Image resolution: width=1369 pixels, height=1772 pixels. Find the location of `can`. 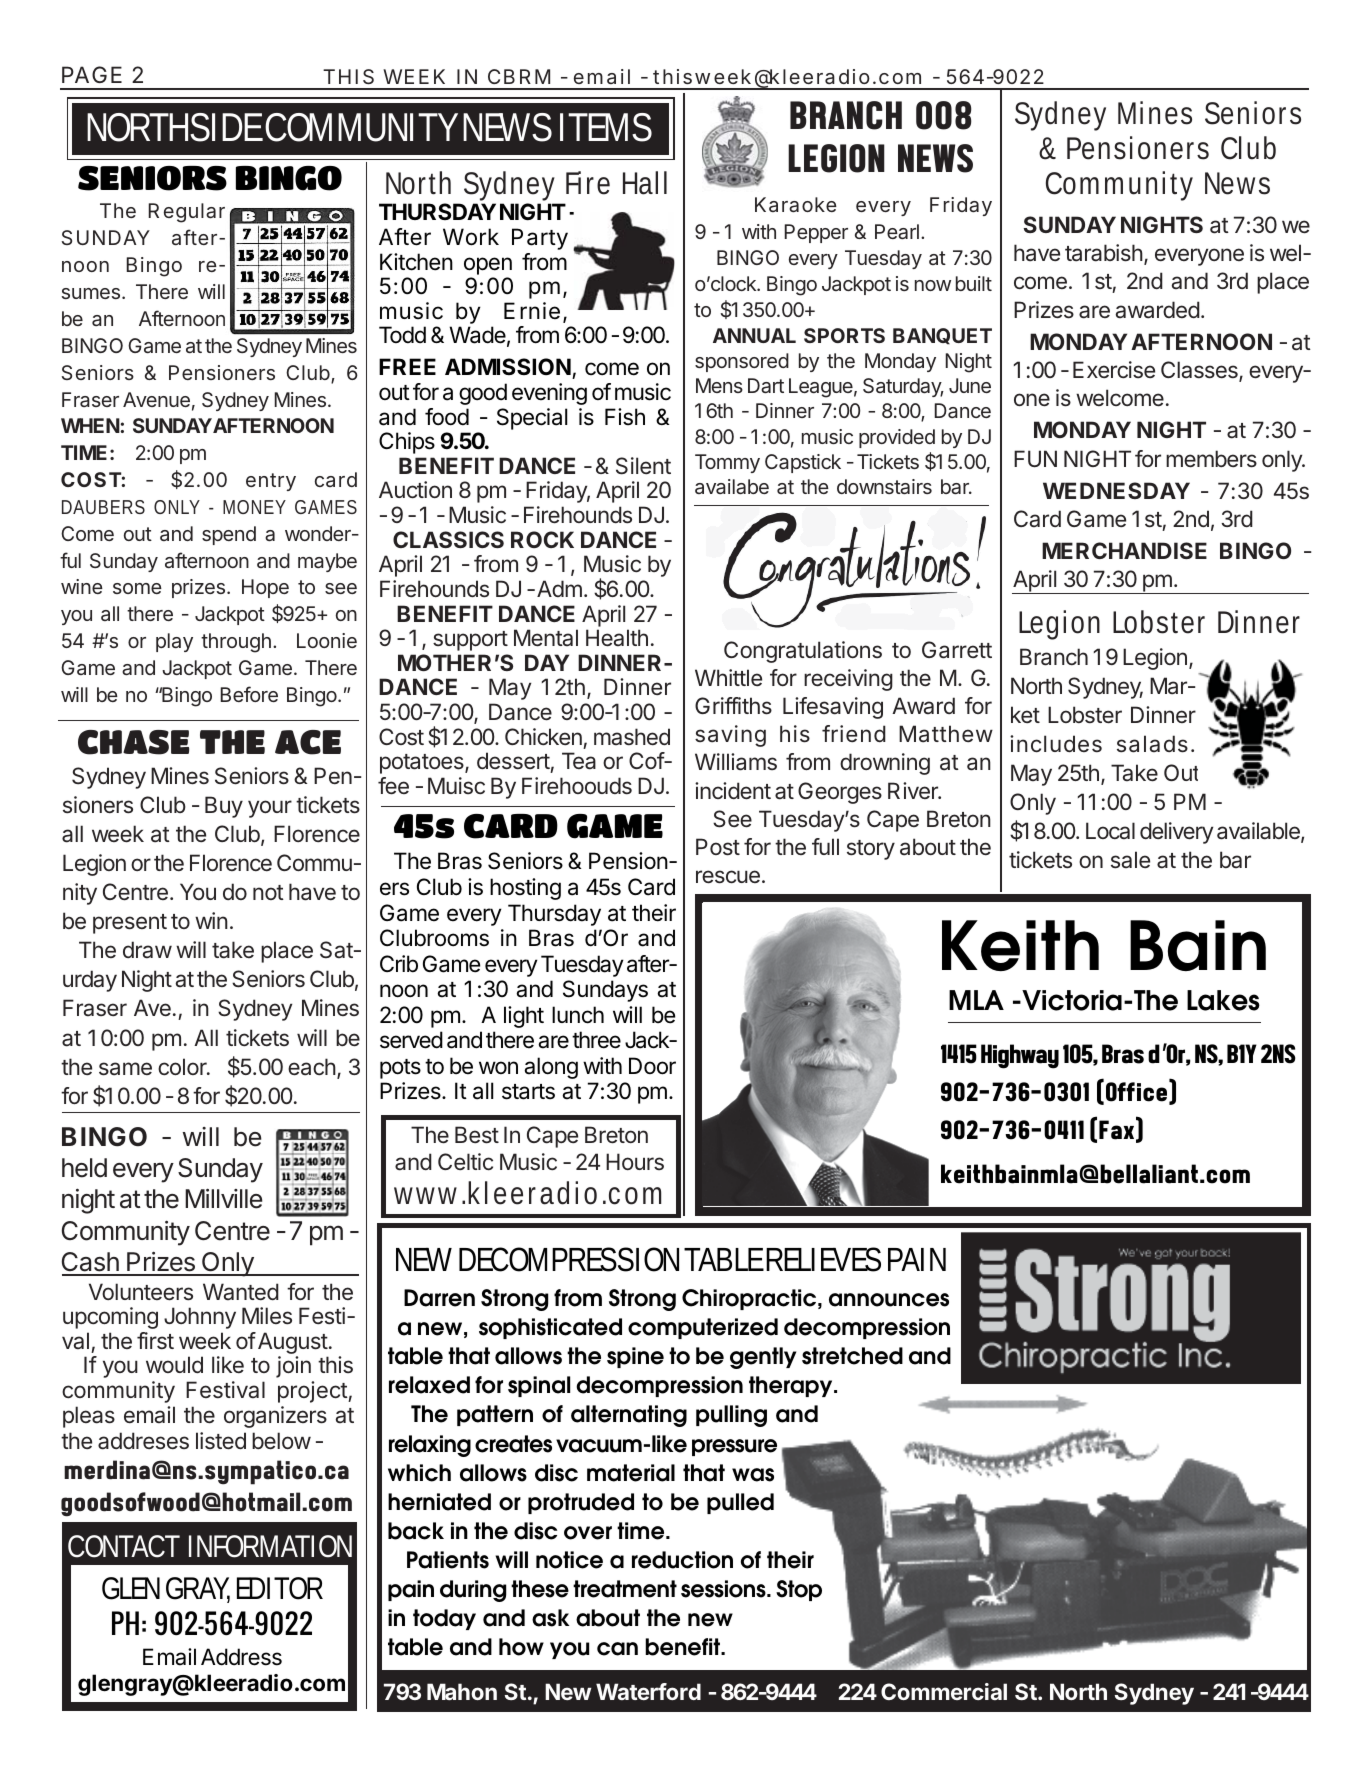

can is located at coordinates (617, 1649).
